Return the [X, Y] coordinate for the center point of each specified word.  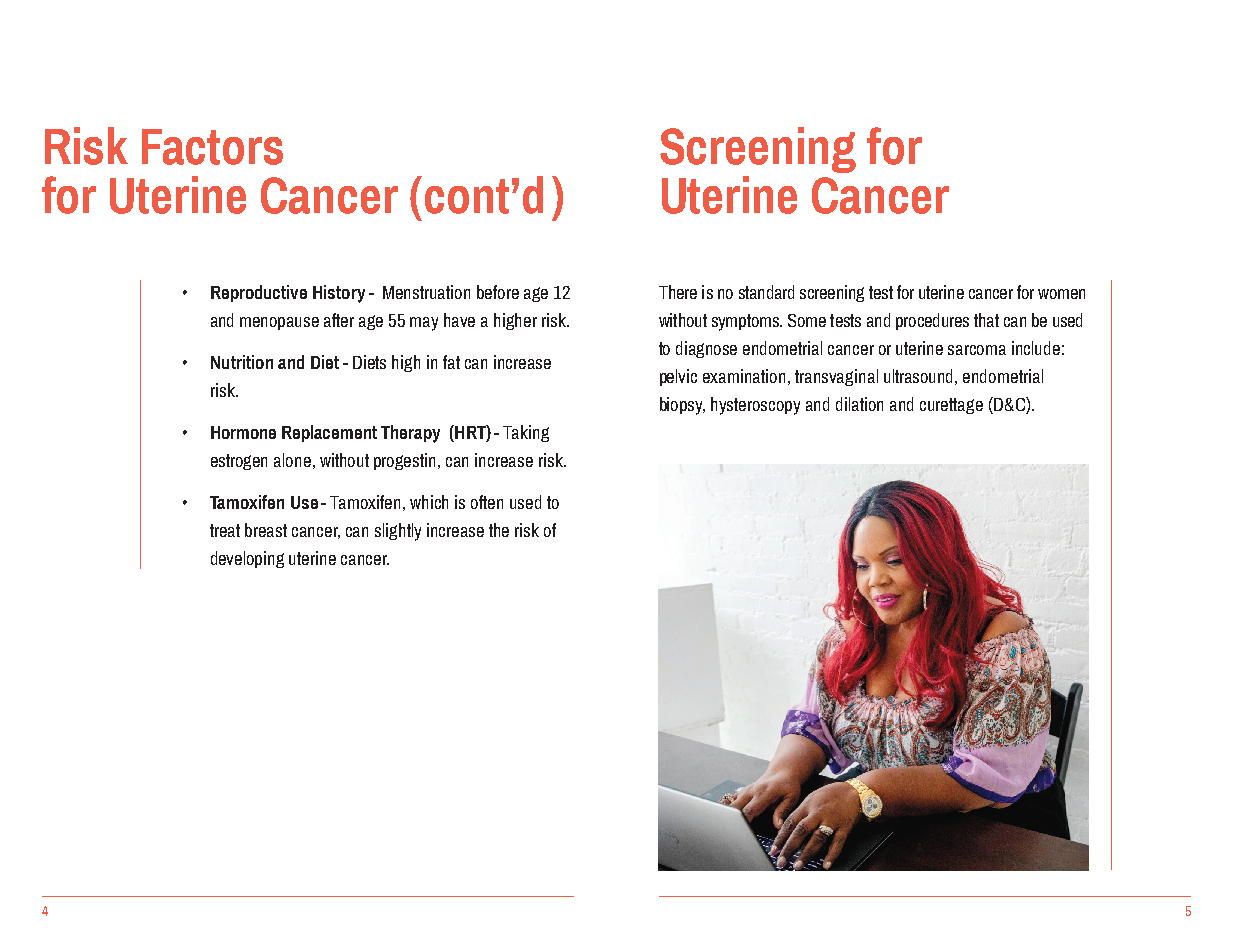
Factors [212, 147]
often [487, 502]
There [678, 292]
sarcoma [977, 350]
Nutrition [242, 362]
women [1061, 294]
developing [247, 559]
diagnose [706, 349]
